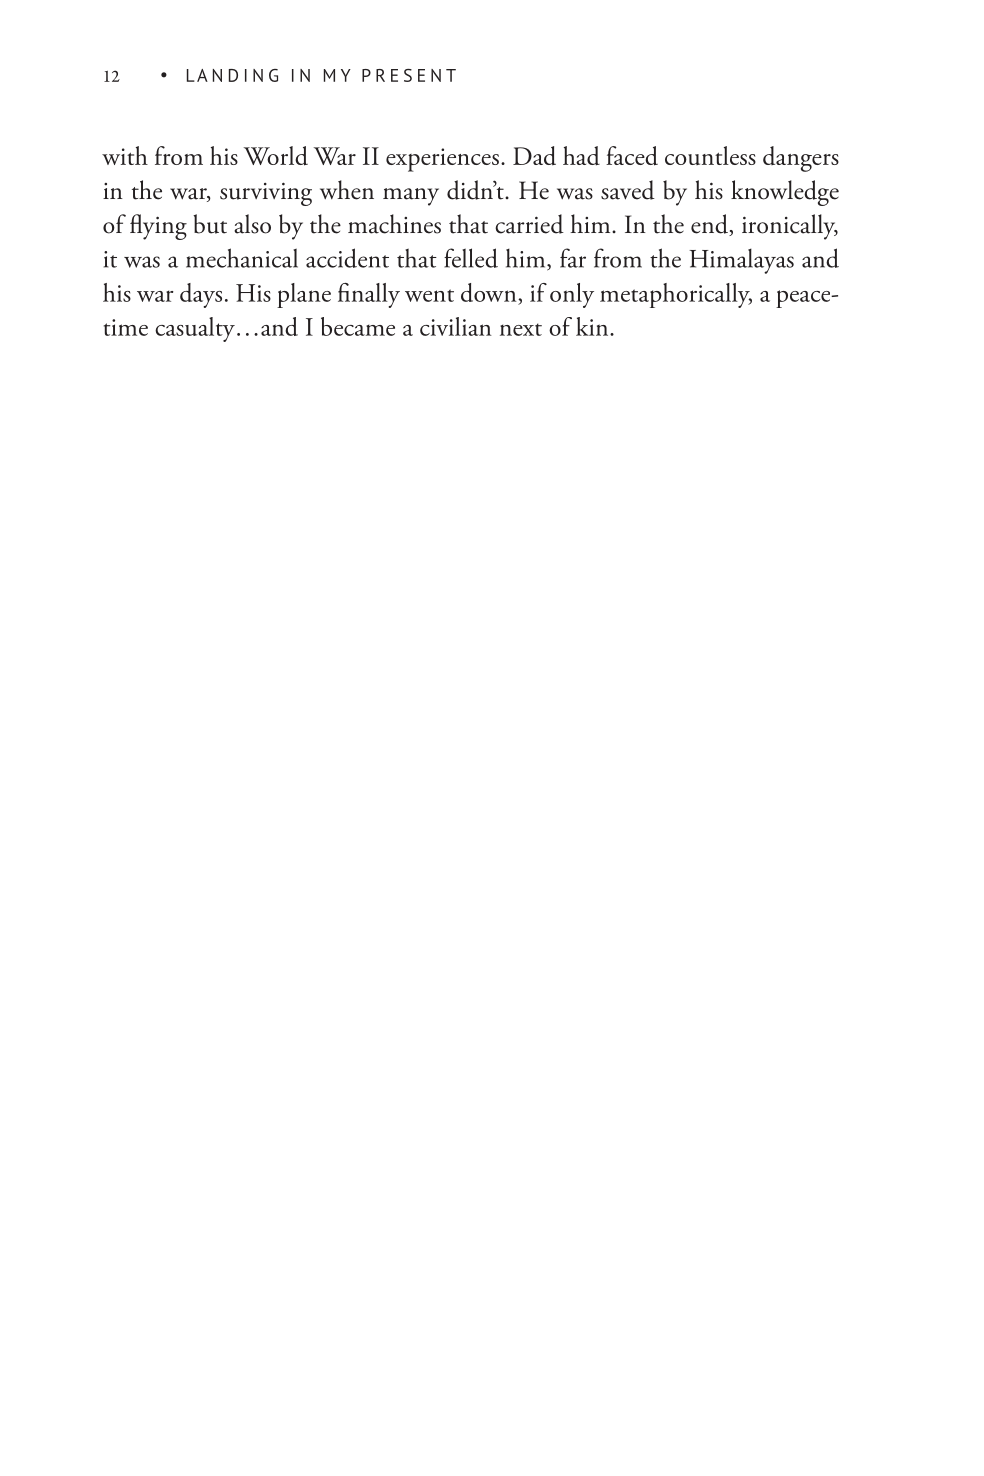 The height and width of the document is (1476, 984). I want to click on felled, so click(471, 258).
